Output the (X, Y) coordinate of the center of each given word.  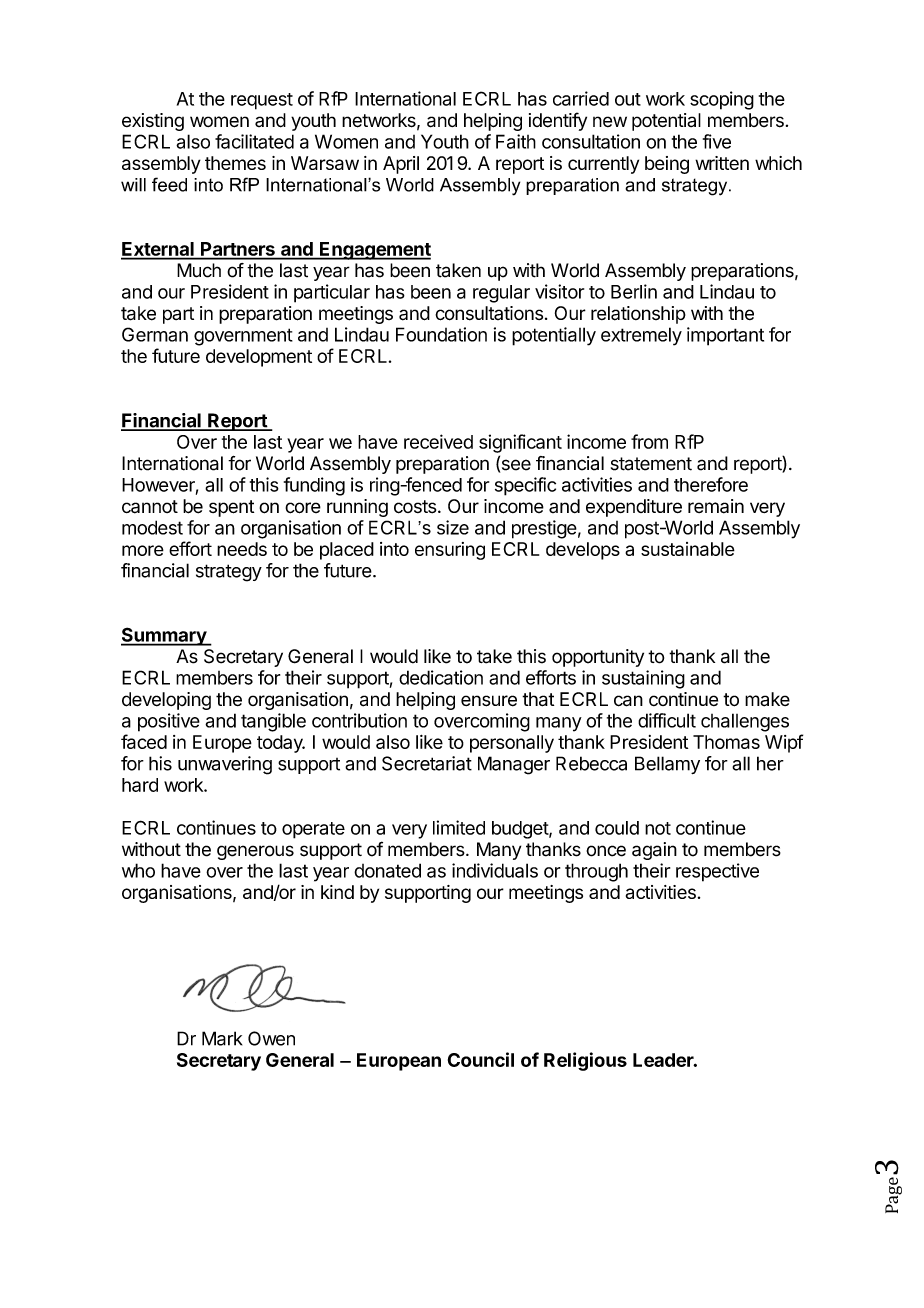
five (717, 141)
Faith (516, 141)
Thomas (726, 742)
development (259, 358)
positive (169, 722)
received (438, 441)
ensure (489, 701)
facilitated (254, 141)
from (649, 441)
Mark (222, 1038)
